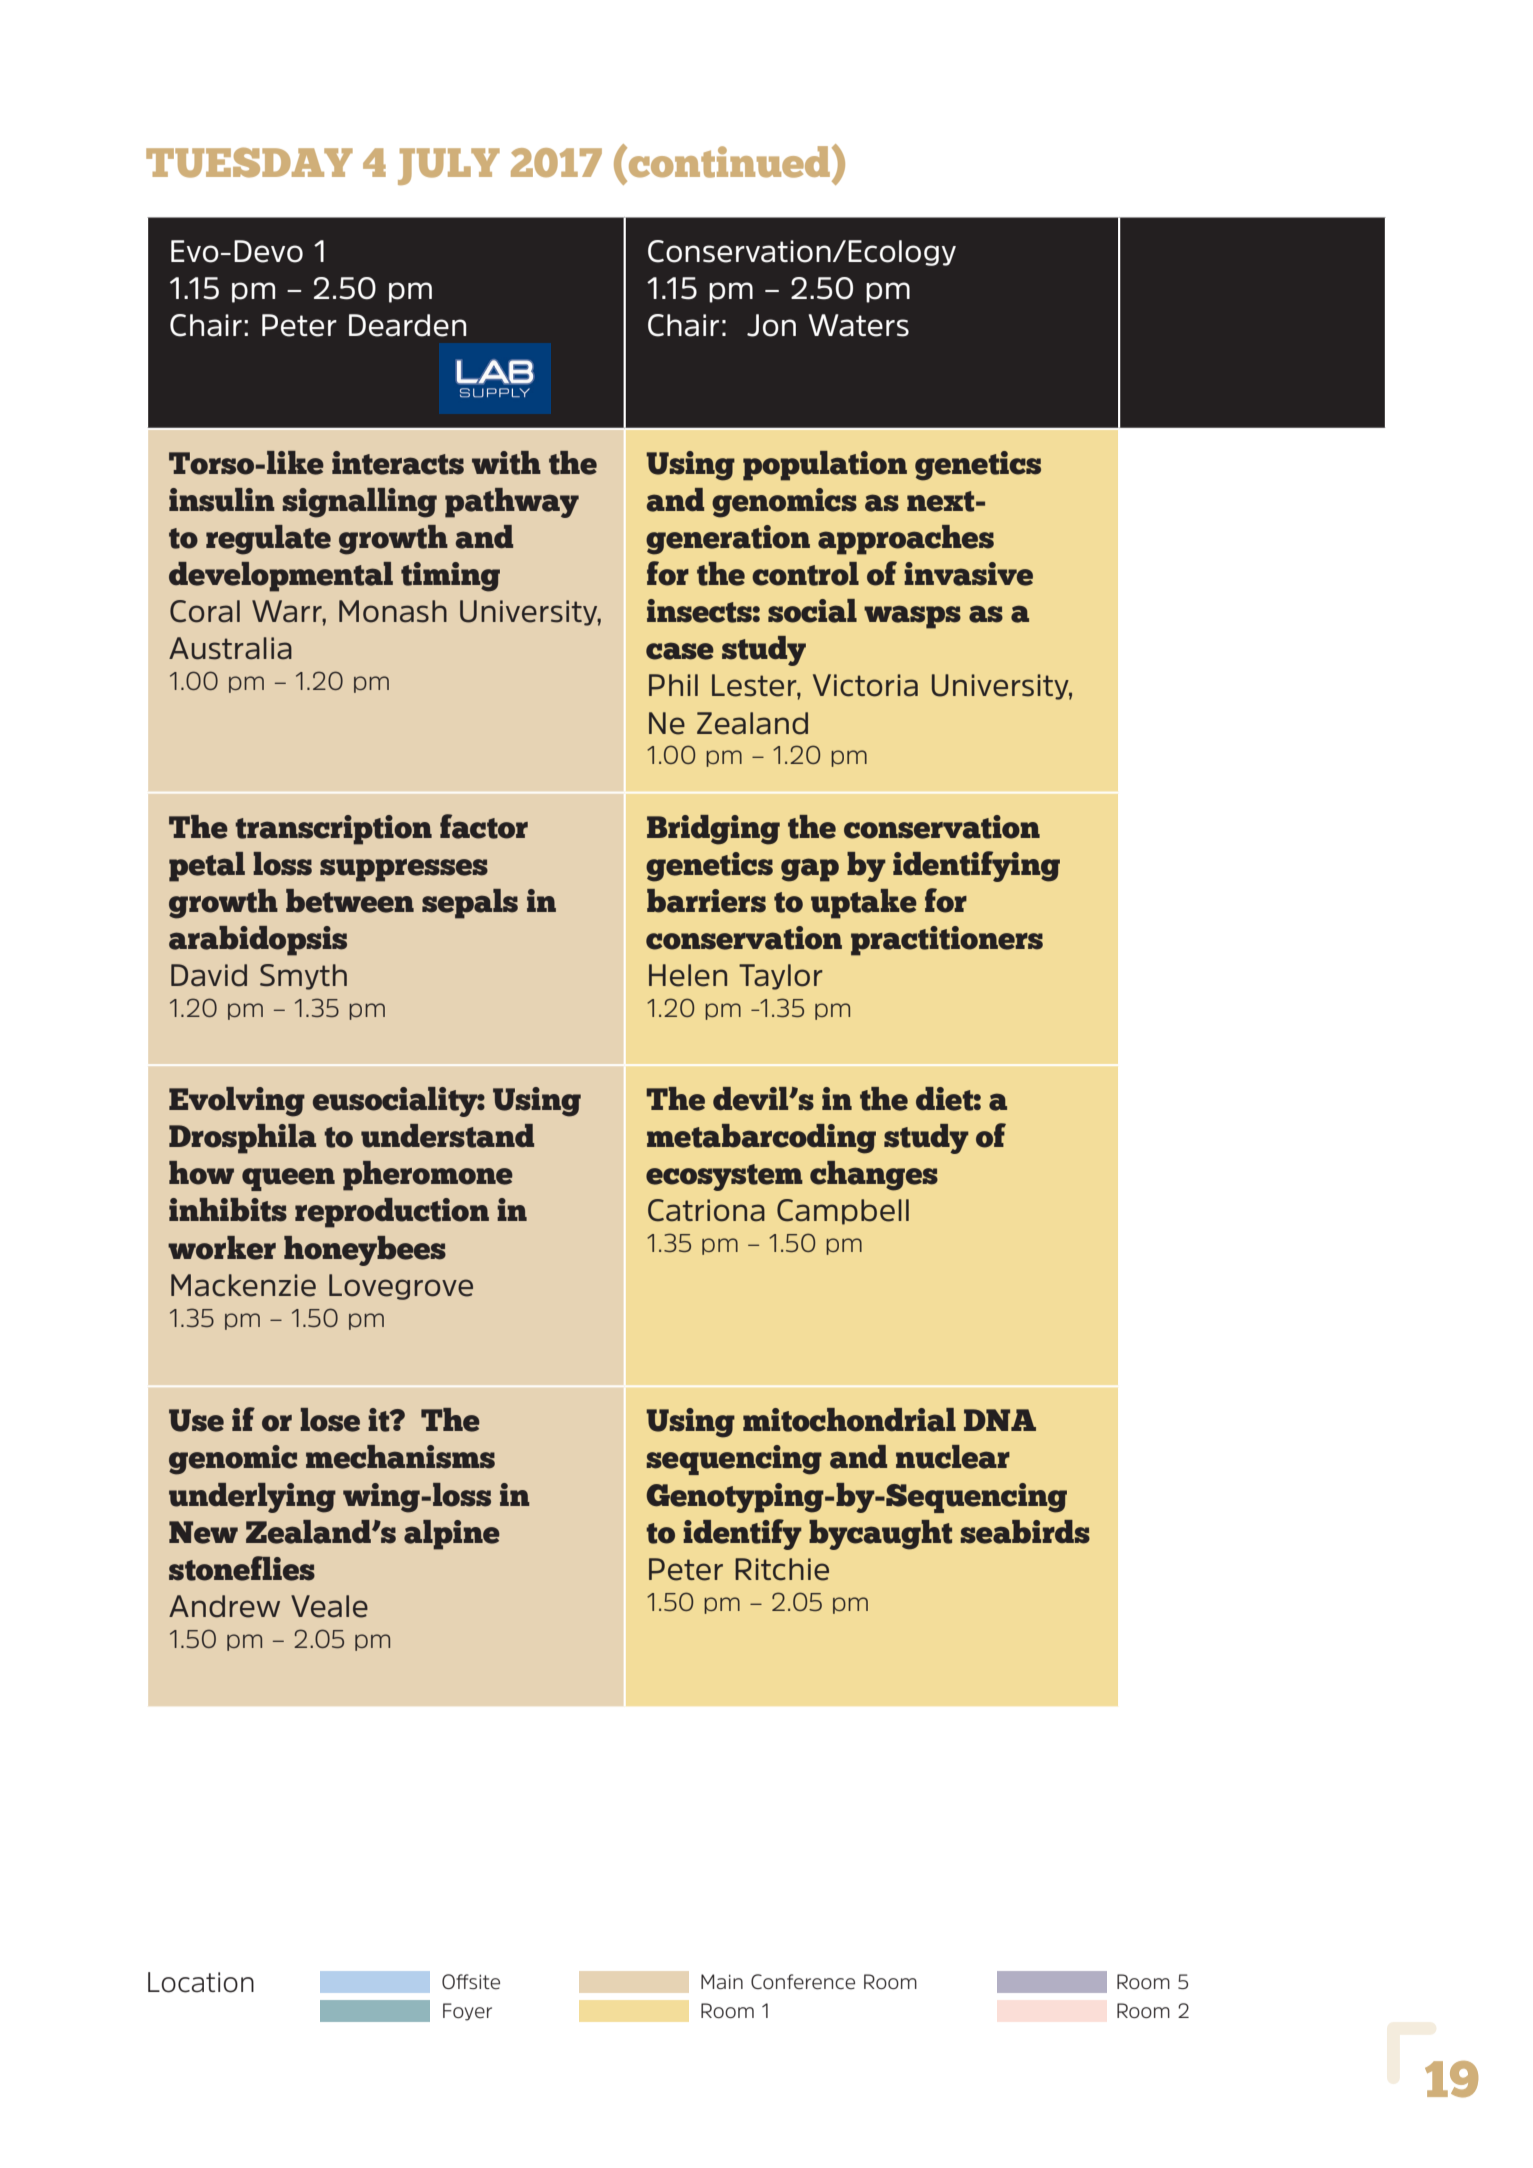 The height and width of the screenshot is (2168, 1533). Describe the element at coordinates (728, 162) in the screenshot. I see `continued` at that location.
